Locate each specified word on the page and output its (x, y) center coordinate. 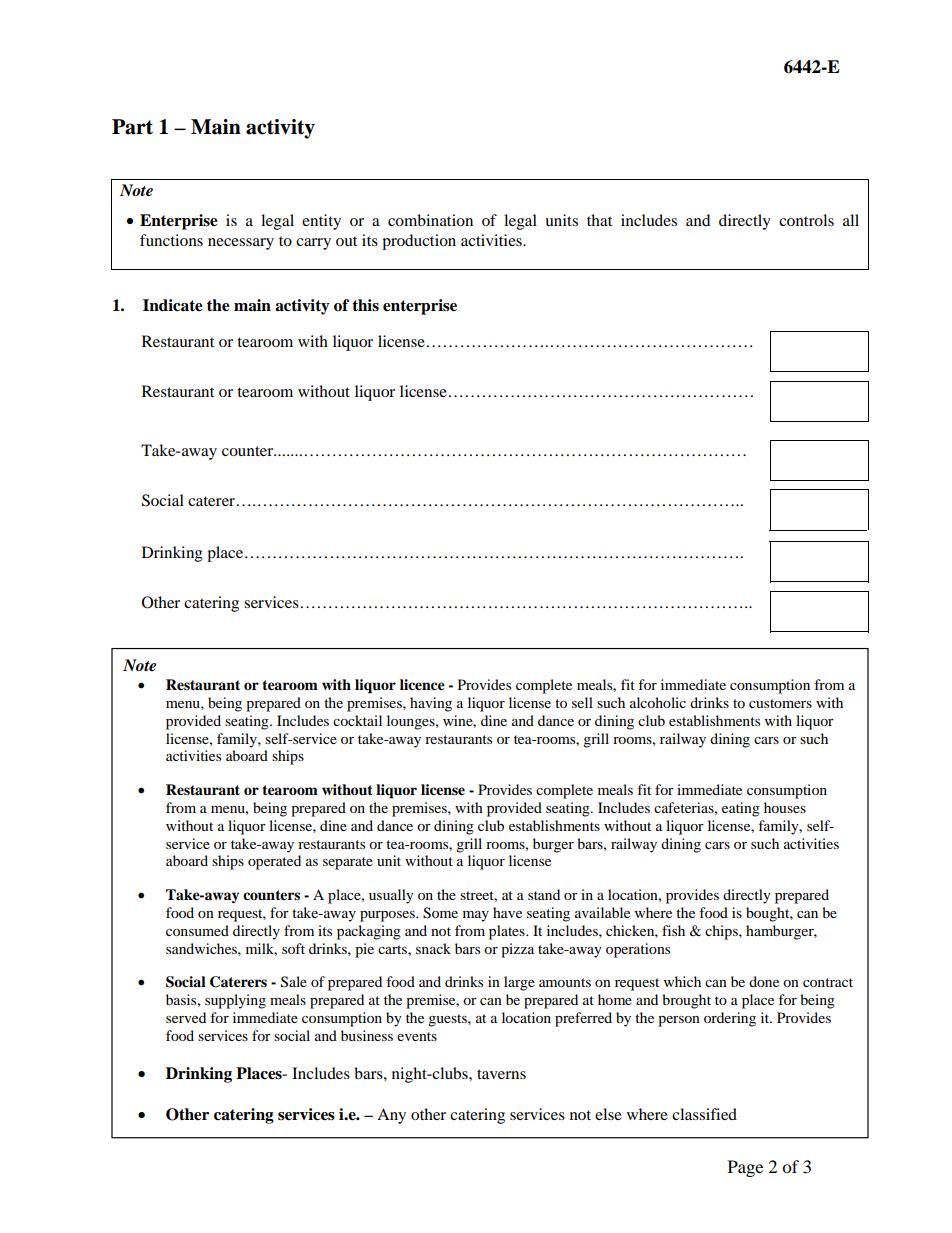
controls (806, 220)
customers (780, 703)
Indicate (173, 305)
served (186, 1017)
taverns (501, 1074)
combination (430, 220)
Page (745, 1168)
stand (544, 894)
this (365, 305)
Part (132, 127)
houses (785, 807)
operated (274, 862)
